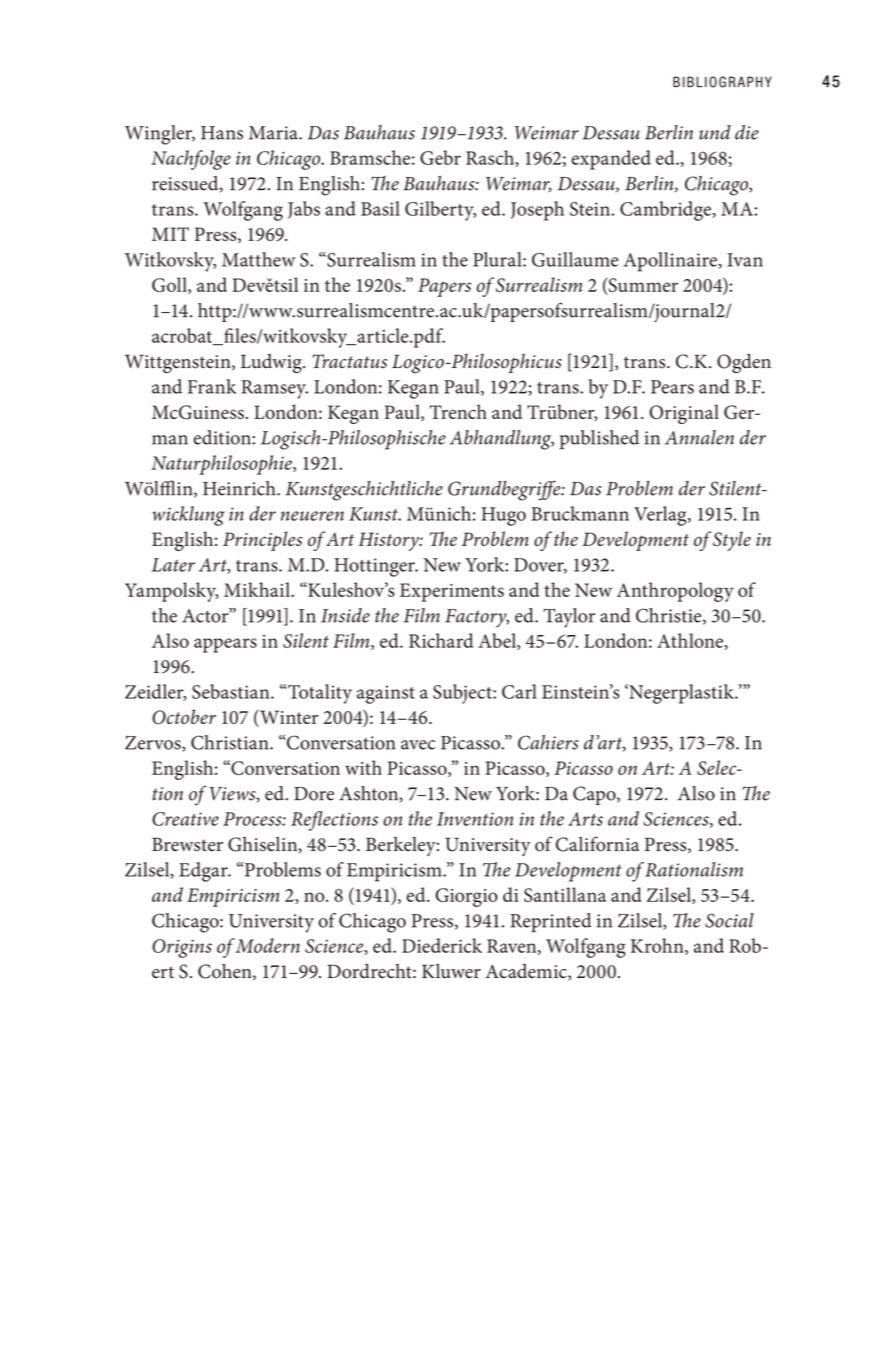  What do you see at coordinates (722, 82) in the screenshot?
I see `BIBLIOGRAPHY` at bounding box center [722, 82].
